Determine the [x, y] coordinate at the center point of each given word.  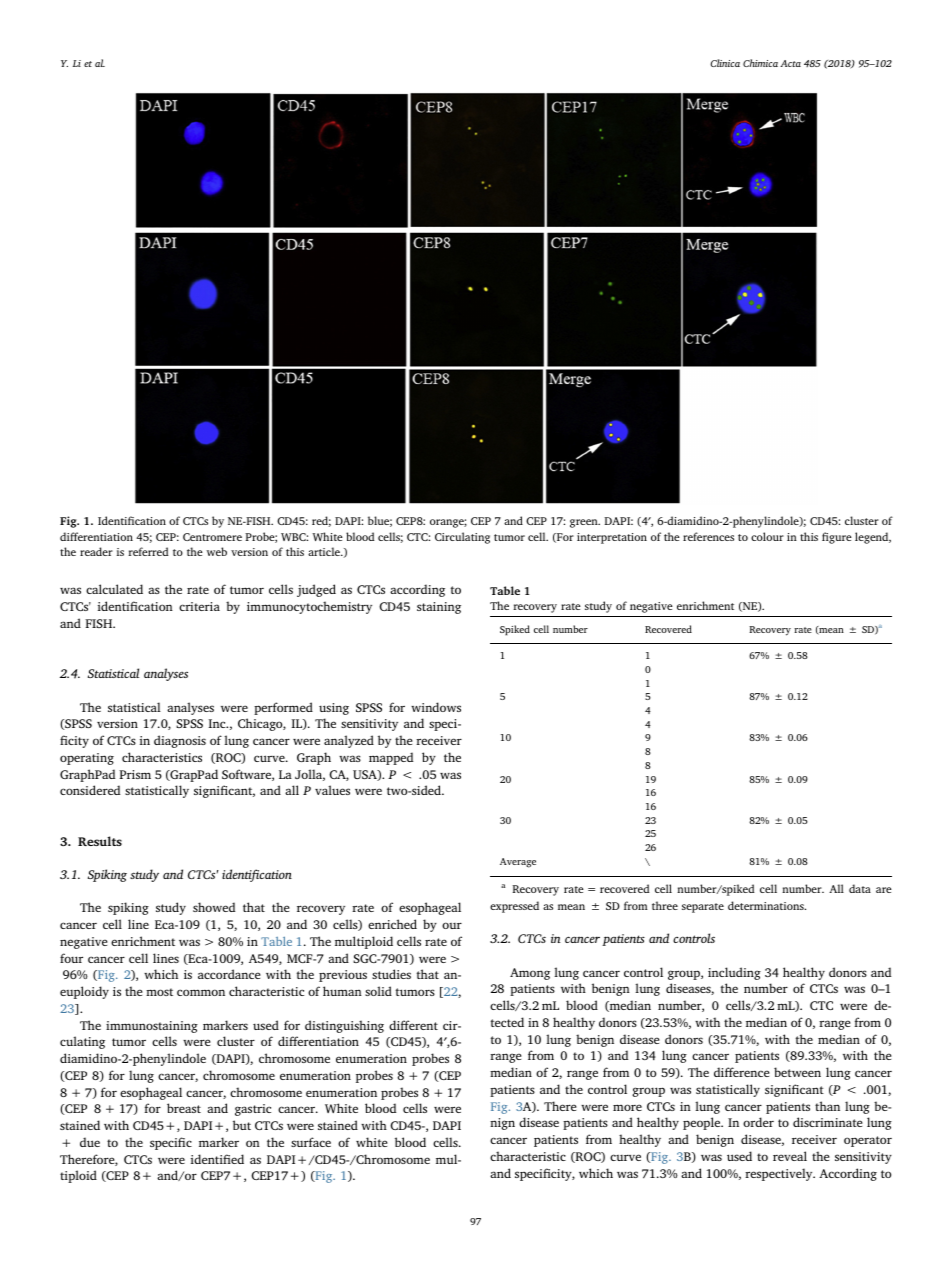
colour [767, 536]
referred [148, 551]
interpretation [612, 538]
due [90, 1142]
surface [311, 1142]
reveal [790, 1156]
